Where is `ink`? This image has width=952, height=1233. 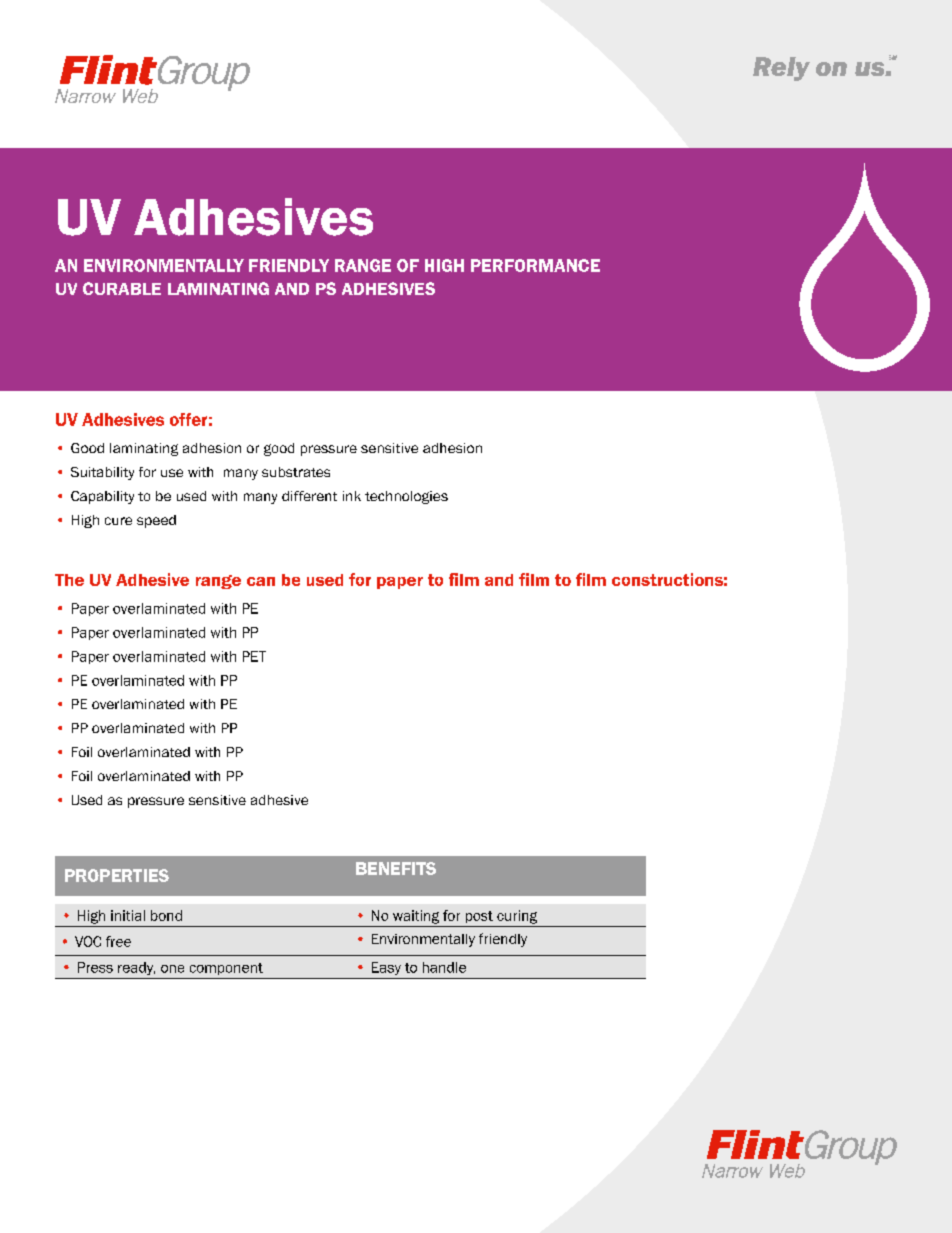
ink is located at coordinates (352, 496).
